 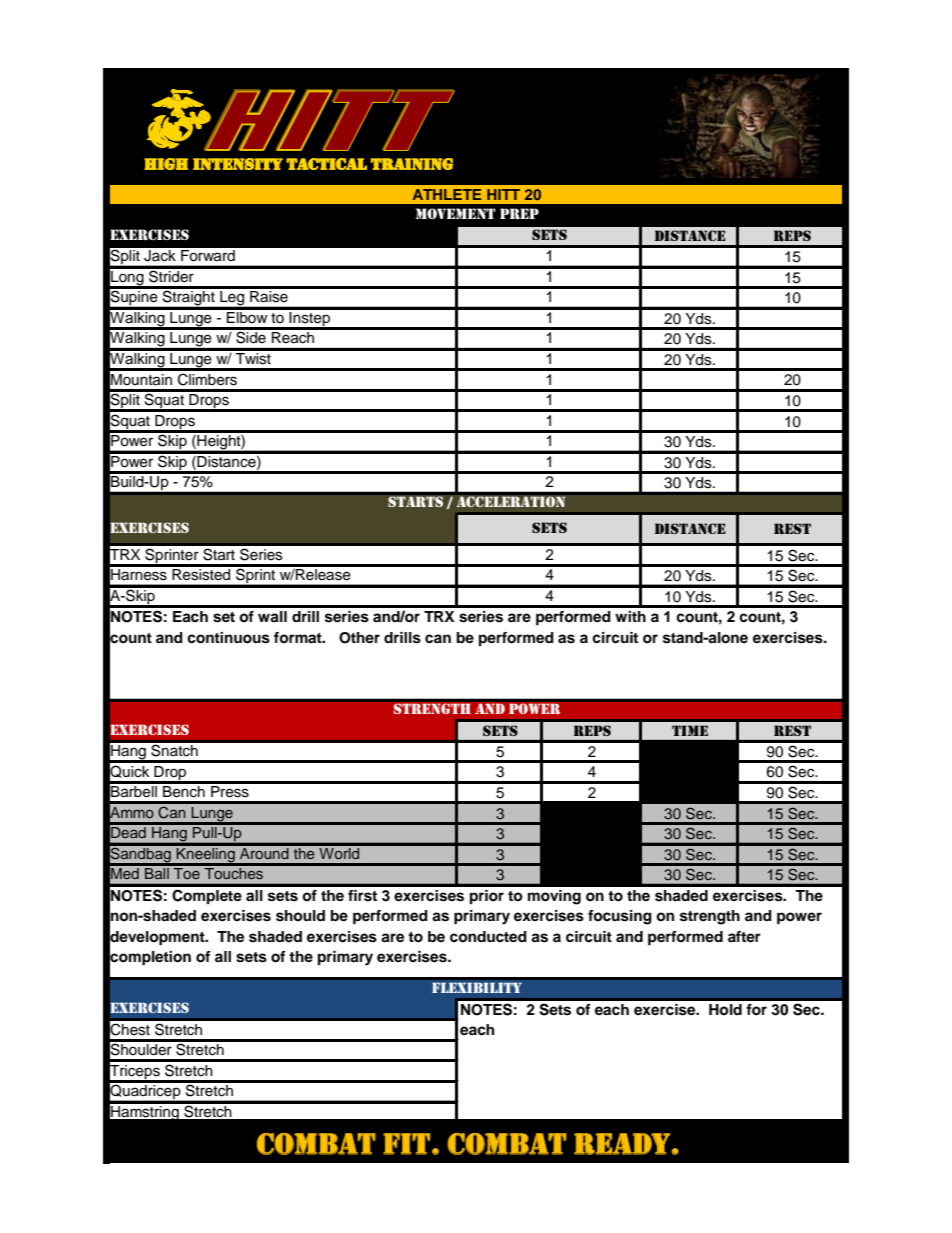 I want to click on conducted, so click(x=488, y=937).
